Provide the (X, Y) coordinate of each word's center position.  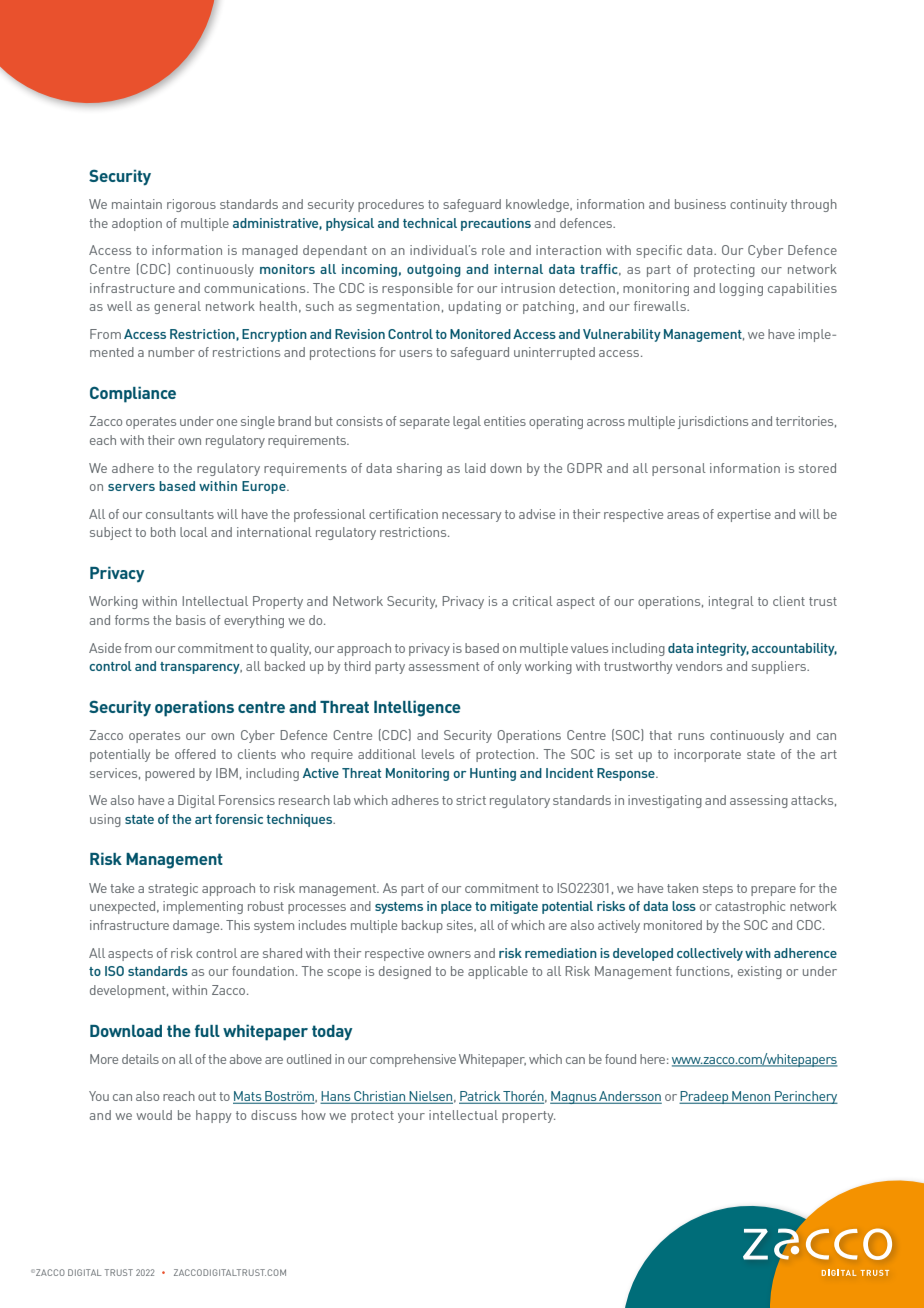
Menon (751, 1097)
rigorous (191, 205)
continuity (758, 205)
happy (213, 1116)
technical (430, 223)
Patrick (480, 1097)
